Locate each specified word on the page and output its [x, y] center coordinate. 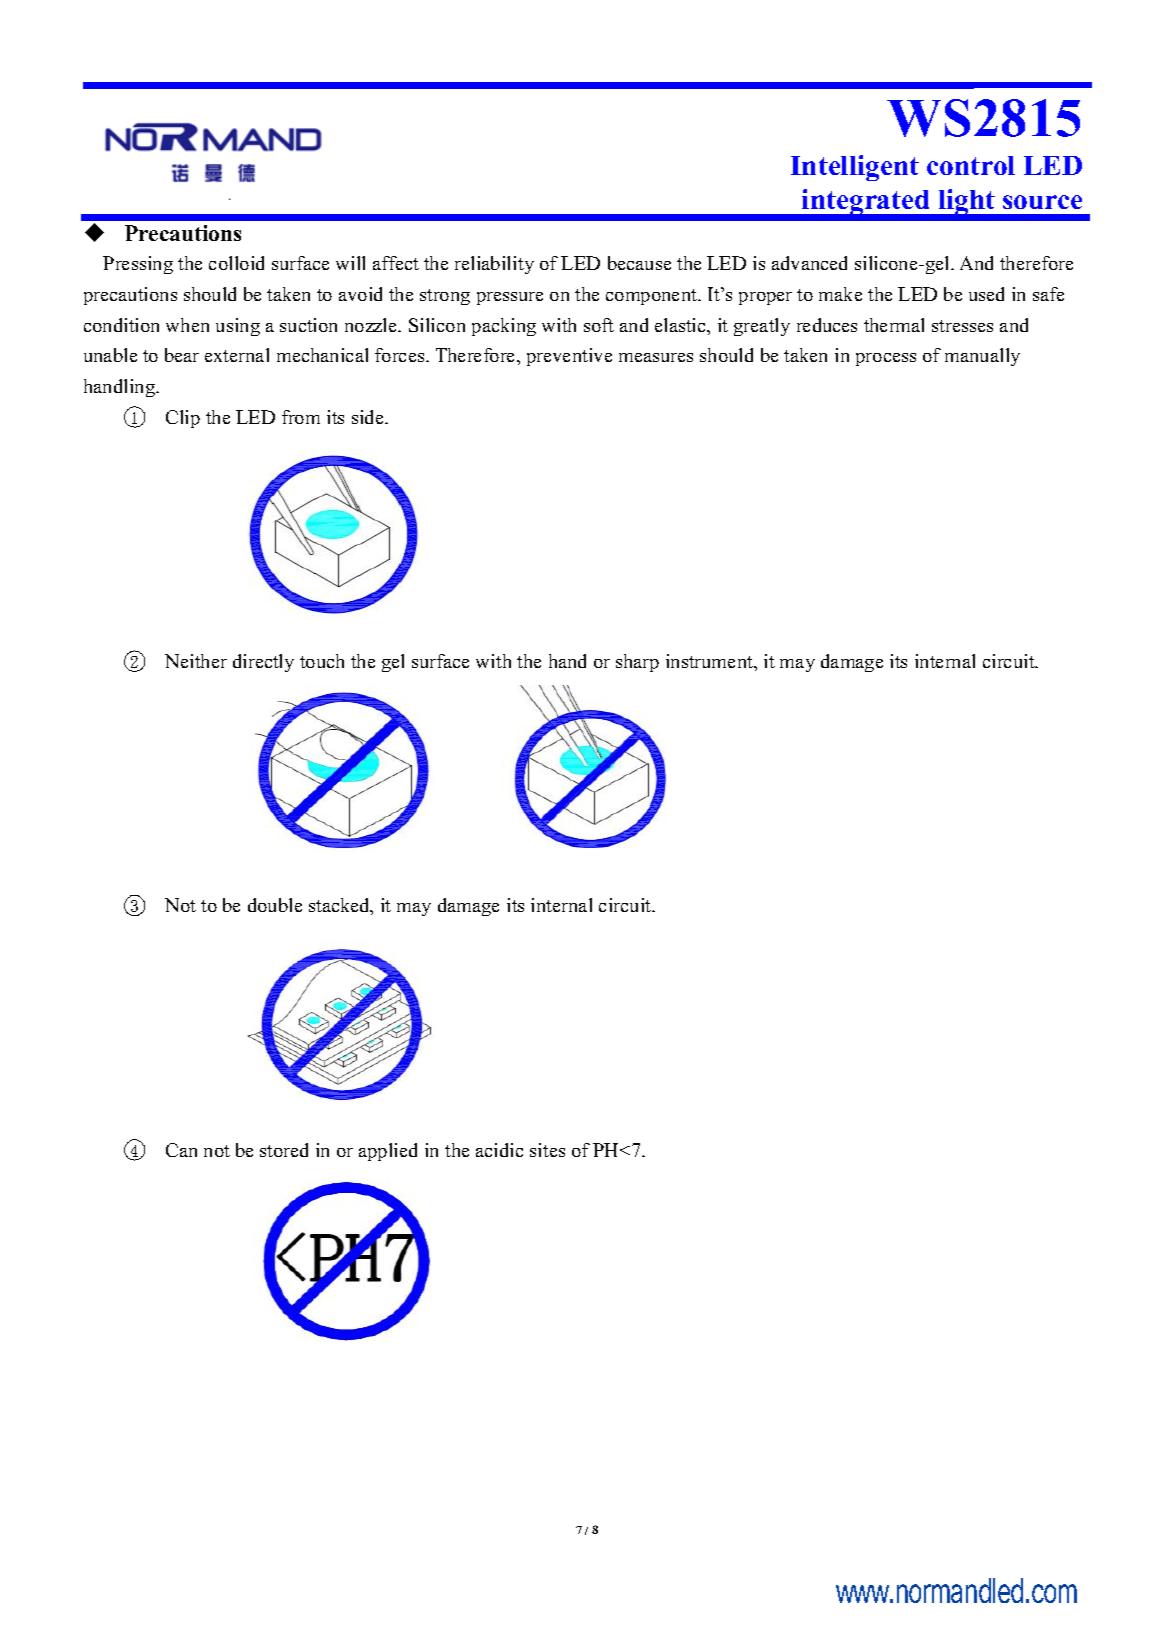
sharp [637, 663]
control [971, 165]
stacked [340, 906]
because [639, 263]
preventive [569, 357]
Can [181, 1150]
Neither [196, 661]
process [886, 359]
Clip [183, 419]
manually [982, 357]
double [275, 905]
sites [547, 1150]
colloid [236, 263]
